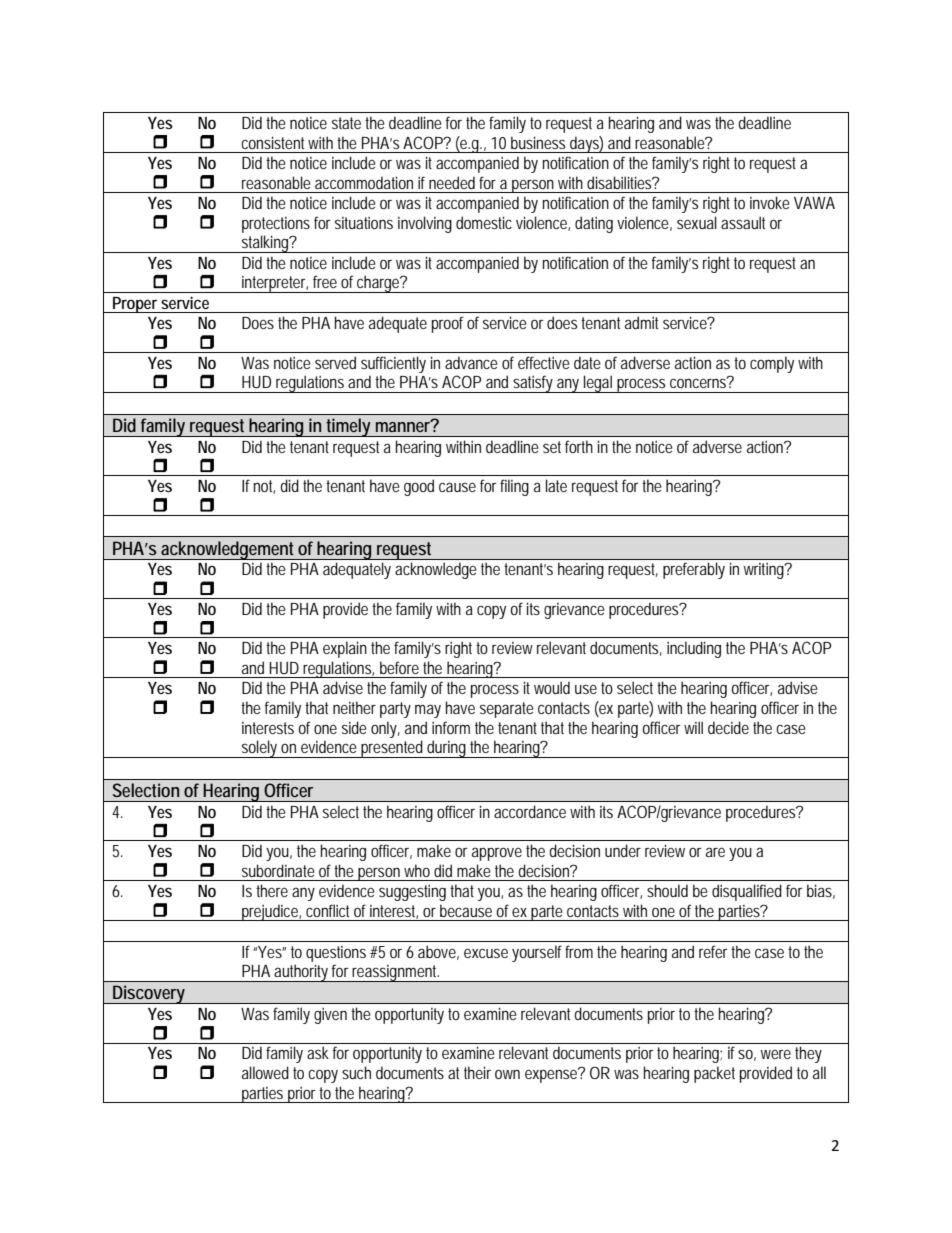  Describe the element at coordinates (419, 487) in the image. I see `good` at that location.
